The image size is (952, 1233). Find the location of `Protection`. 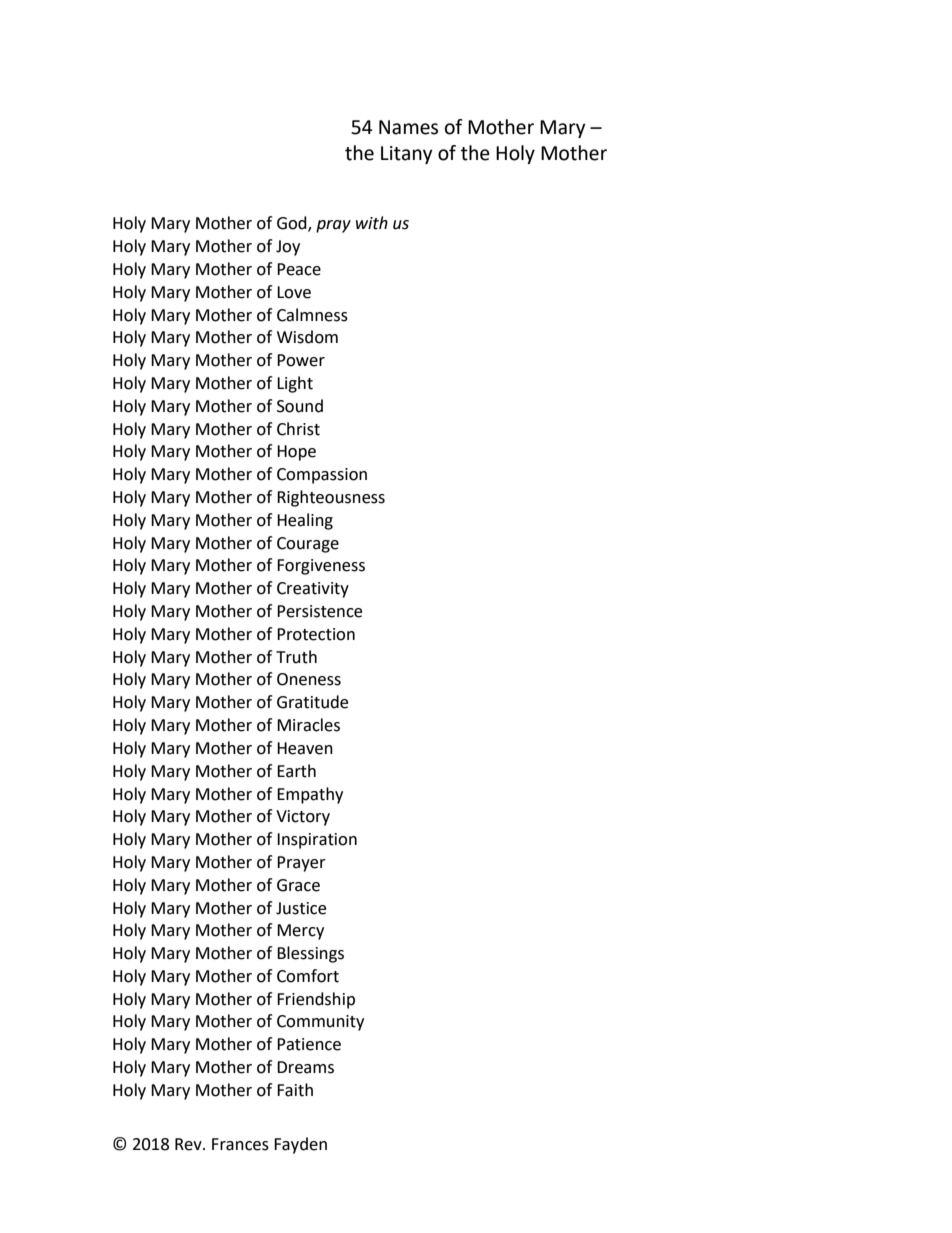

Protection is located at coordinates (316, 634).
